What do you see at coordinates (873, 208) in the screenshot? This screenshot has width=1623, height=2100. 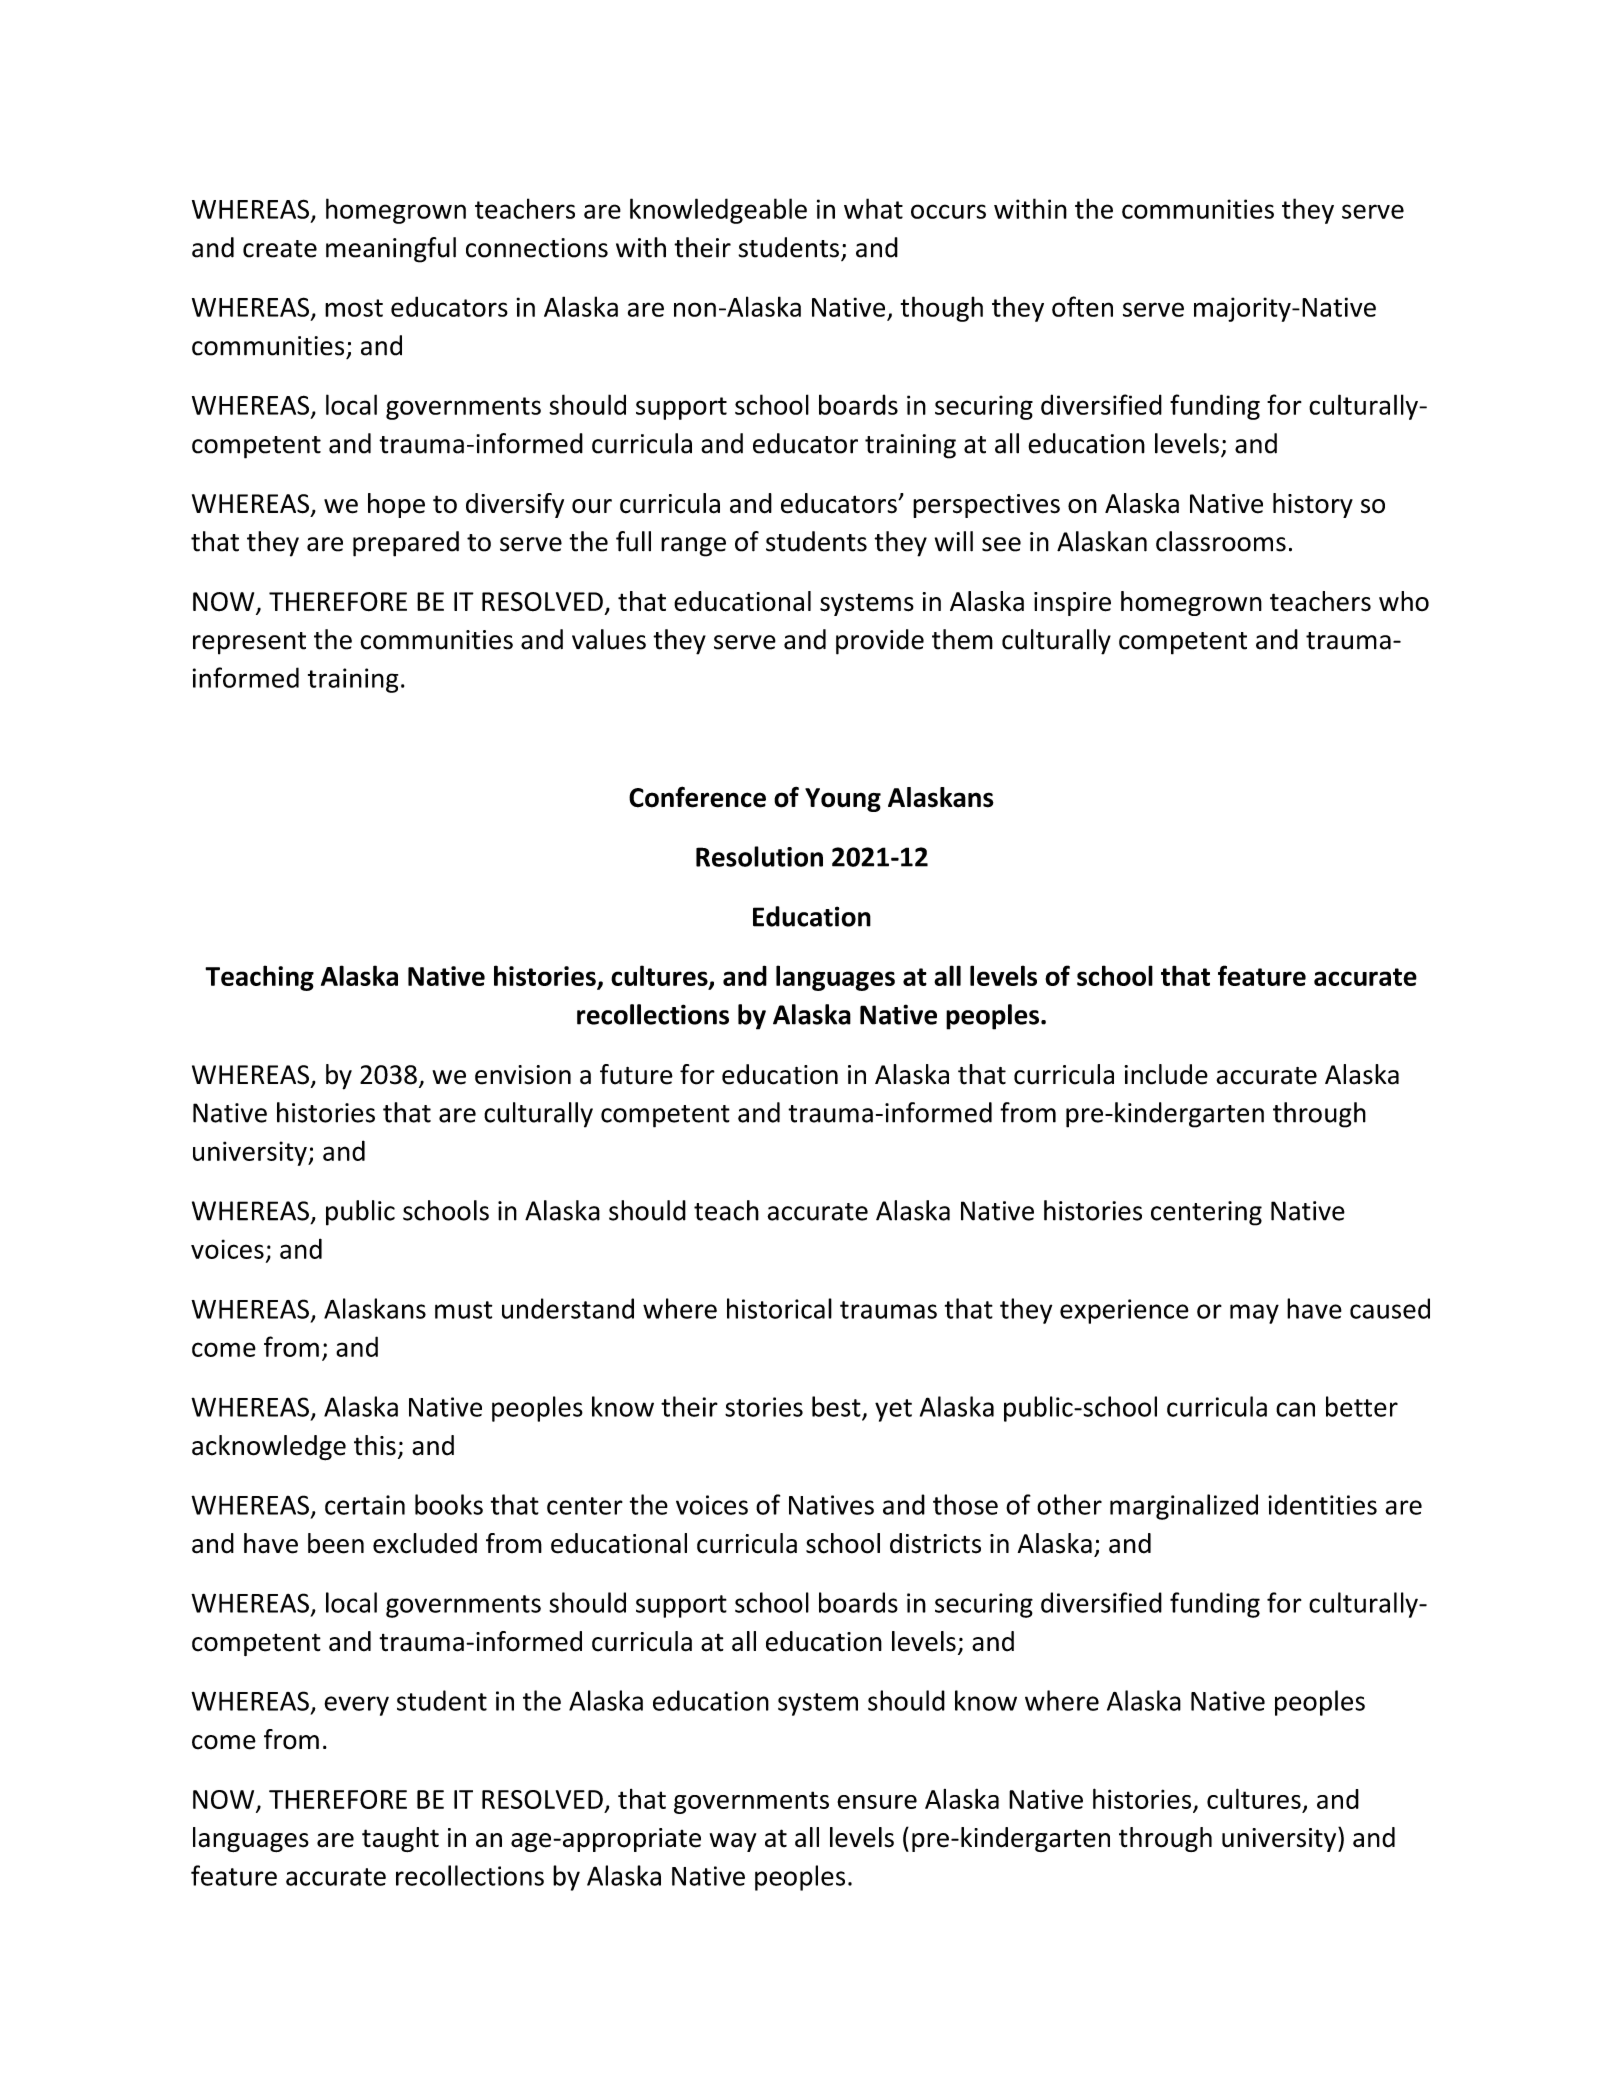 I see `what` at bounding box center [873, 208].
